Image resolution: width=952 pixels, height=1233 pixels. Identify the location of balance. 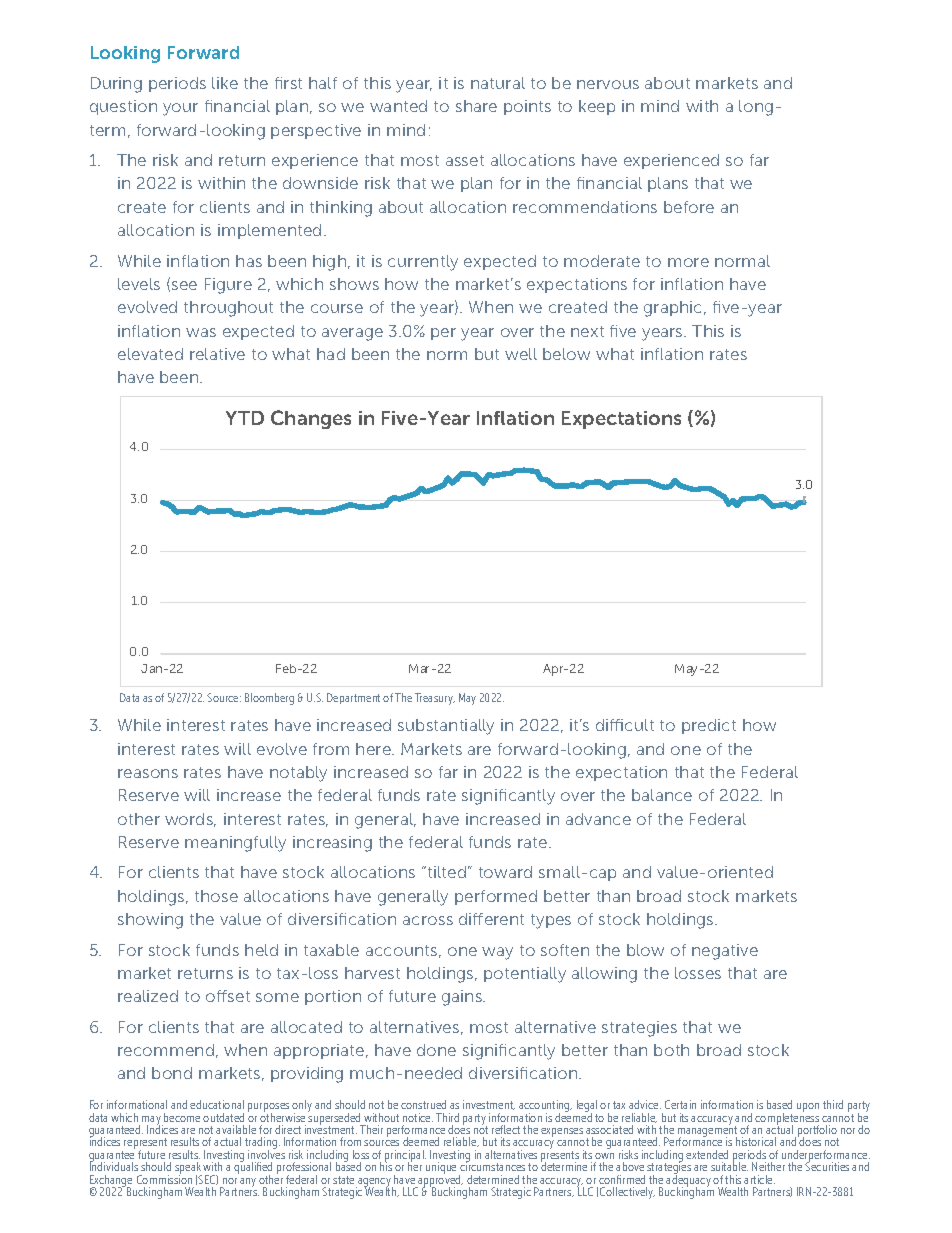
(662, 795).
